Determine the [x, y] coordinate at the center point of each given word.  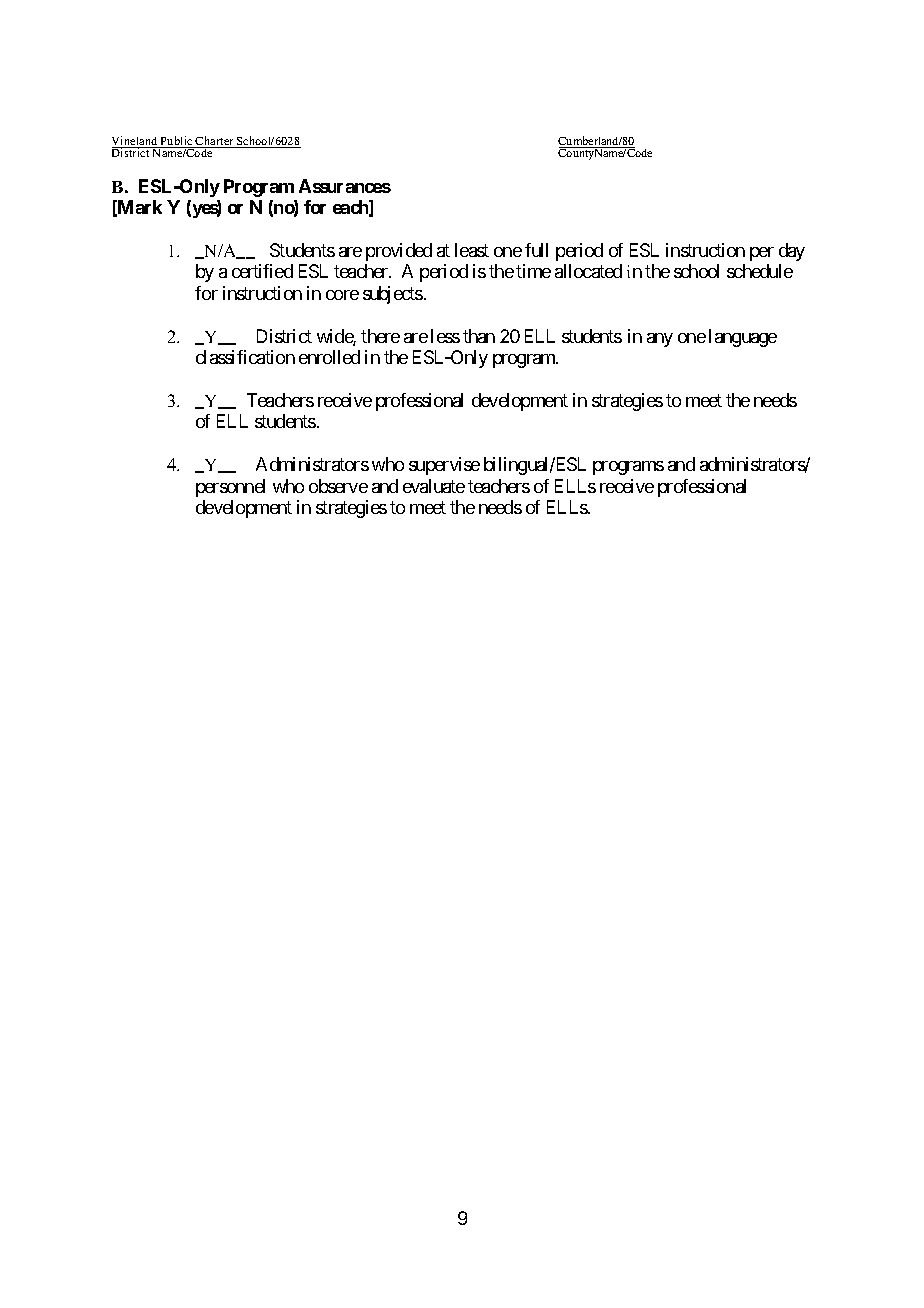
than [479, 336]
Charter [215, 142]
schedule [760, 271]
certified [262, 271]
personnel [230, 488]
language [743, 338]
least [472, 250]
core [342, 295]
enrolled [329, 357]
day [792, 252]
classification [245, 357]
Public [177, 142]
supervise [444, 466]
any [660, 340]
